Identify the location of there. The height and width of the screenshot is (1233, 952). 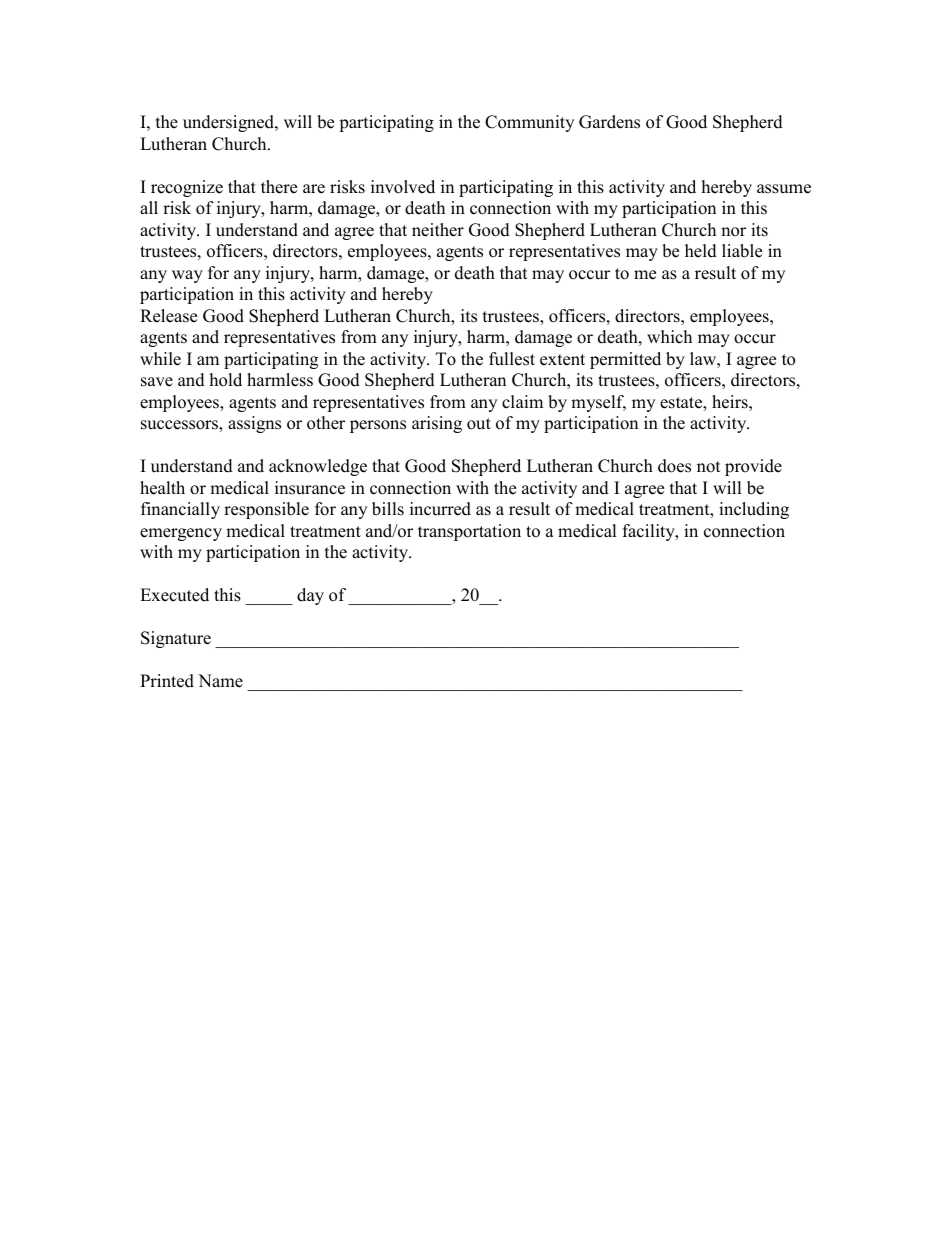
(279, 187).
